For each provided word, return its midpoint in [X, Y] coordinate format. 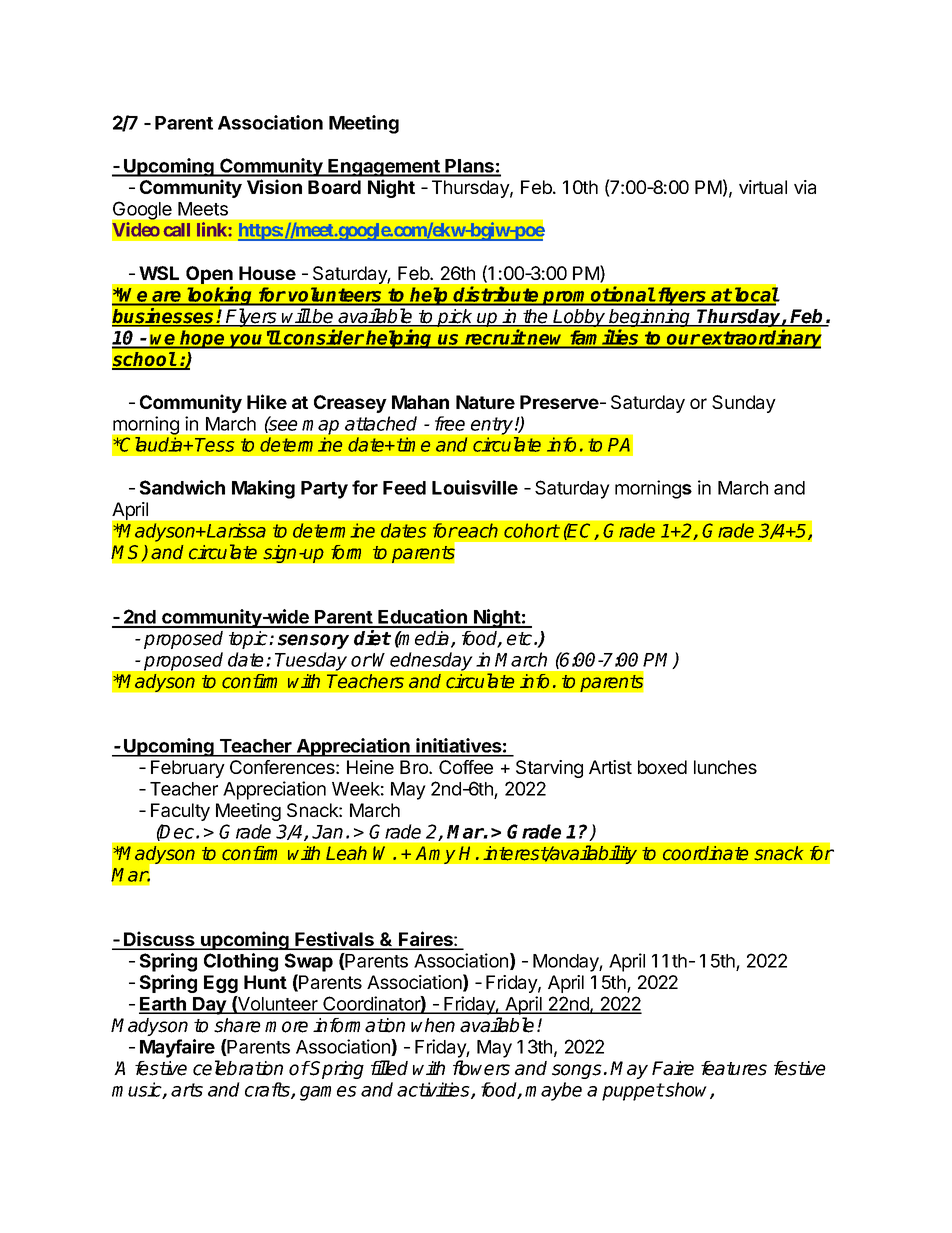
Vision [274, 186]
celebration [238, 1068]
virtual [763, 187]
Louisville [475, 487]
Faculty [180, 812]
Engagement [384, 168]
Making [263, 489]
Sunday [744, 404]
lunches [725, 767]
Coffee [466, 767]
